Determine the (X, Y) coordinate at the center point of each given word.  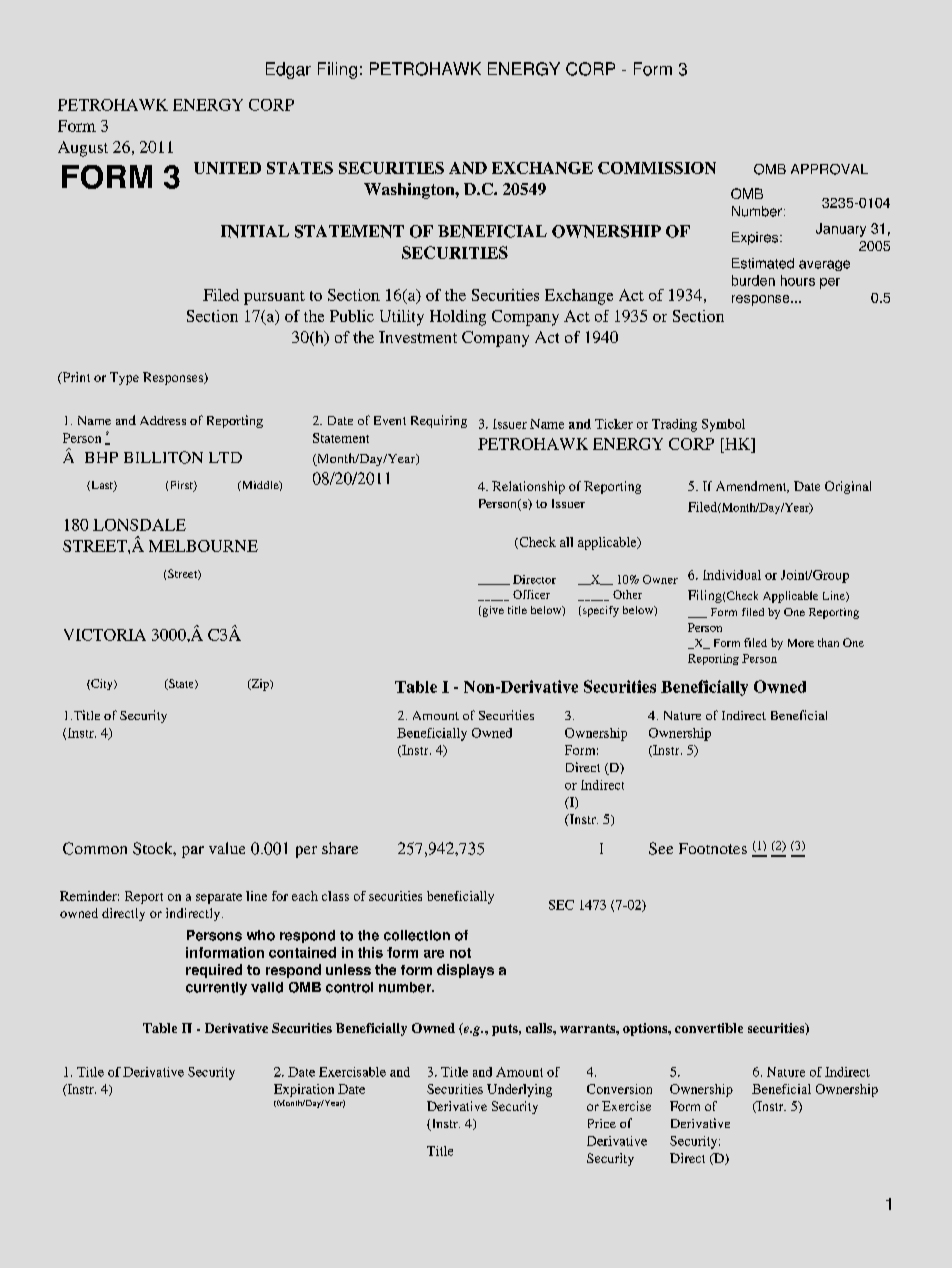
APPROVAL (829, 169)
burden (753, 280)
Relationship (528, 487)
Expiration (304, 1090)
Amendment (752, 487)
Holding (458, 318)
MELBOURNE (203, 546)
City (102, 684)
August (83, 149)
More (801, 643)
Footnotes (713, 848)
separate (219, 898)
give (492, 611)
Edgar (288, 70)
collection (417, 935)
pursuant (274, 298)
